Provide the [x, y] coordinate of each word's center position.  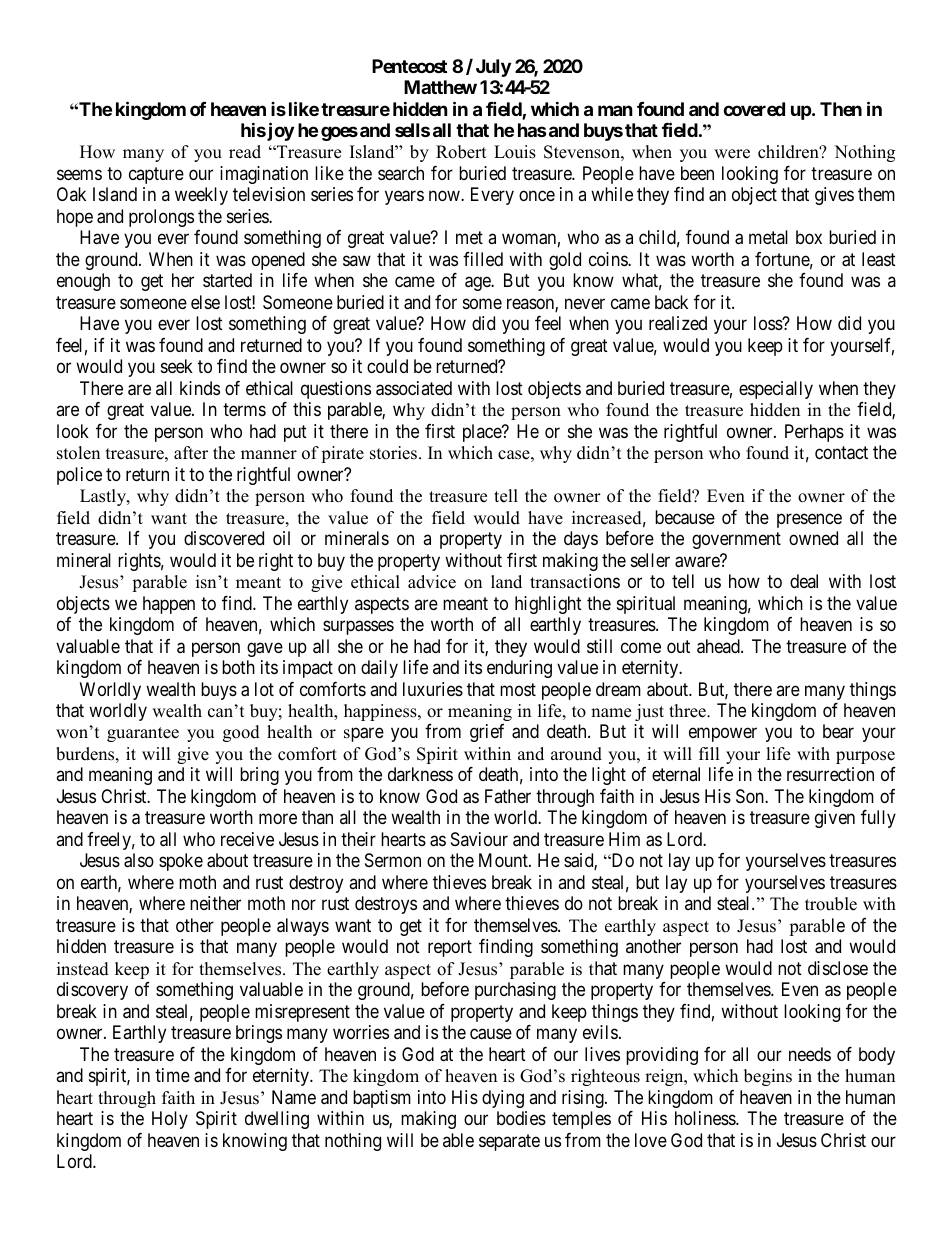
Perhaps [814, 433]
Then [841, 109]
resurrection [830, 774]
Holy [170, 1120]
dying [503, 1099]
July [493, 68]
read [245, 152]
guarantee [143, 734]
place [483, 433]
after [191, 453]
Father [508, 796]
